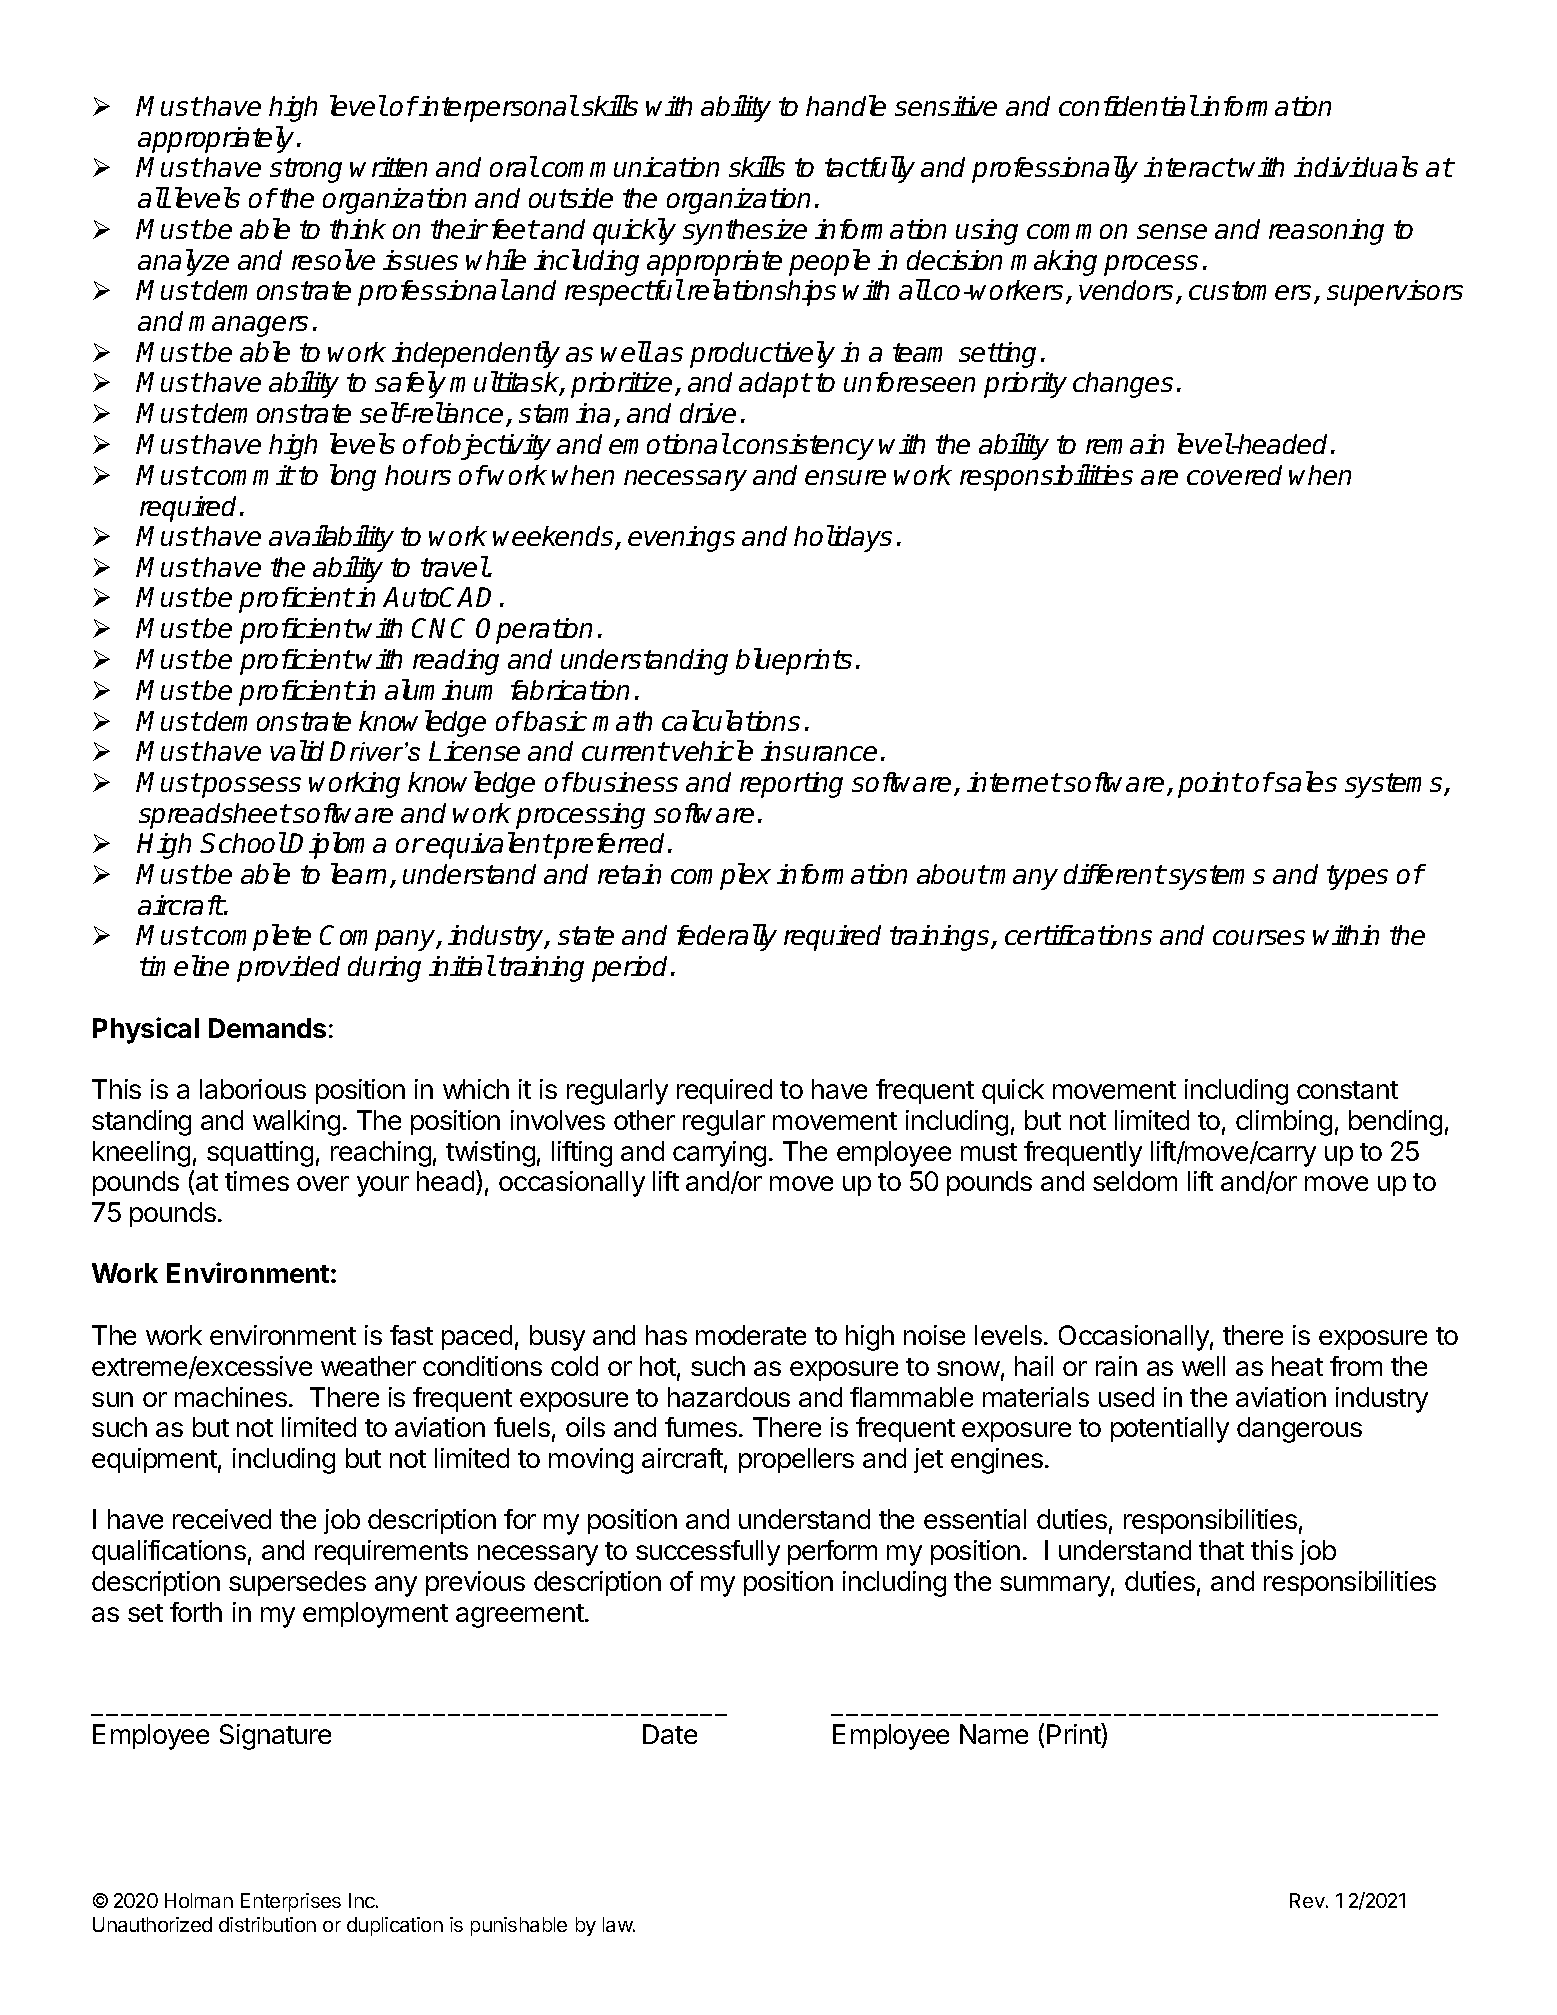 The image size is (1557, 2015). What do you see at coordinates (291, 1902) in the document?
I see `Enterprises` at bounding box center [291, 1902].
